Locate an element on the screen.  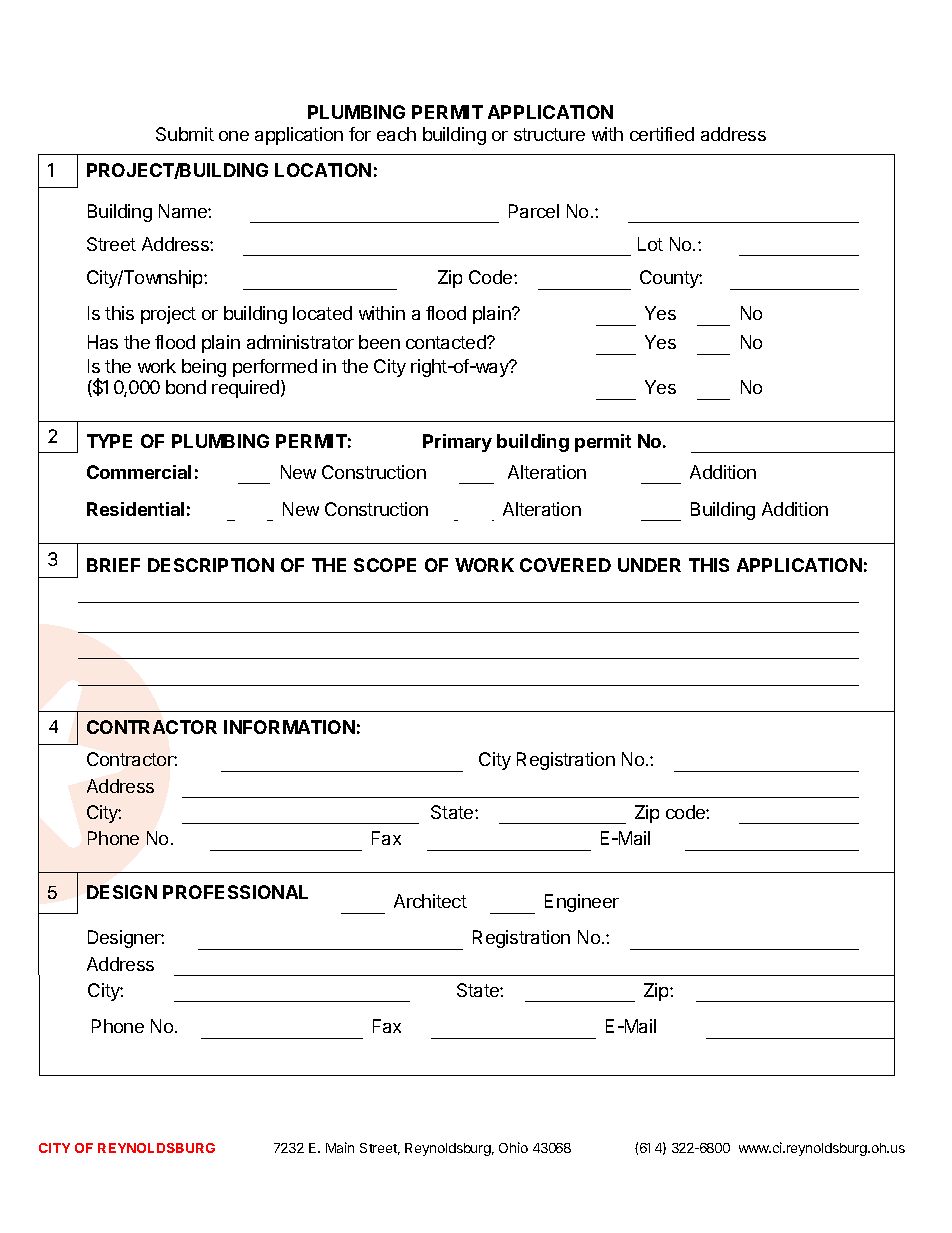
SCOPE is located at coordinates (385, 565).
